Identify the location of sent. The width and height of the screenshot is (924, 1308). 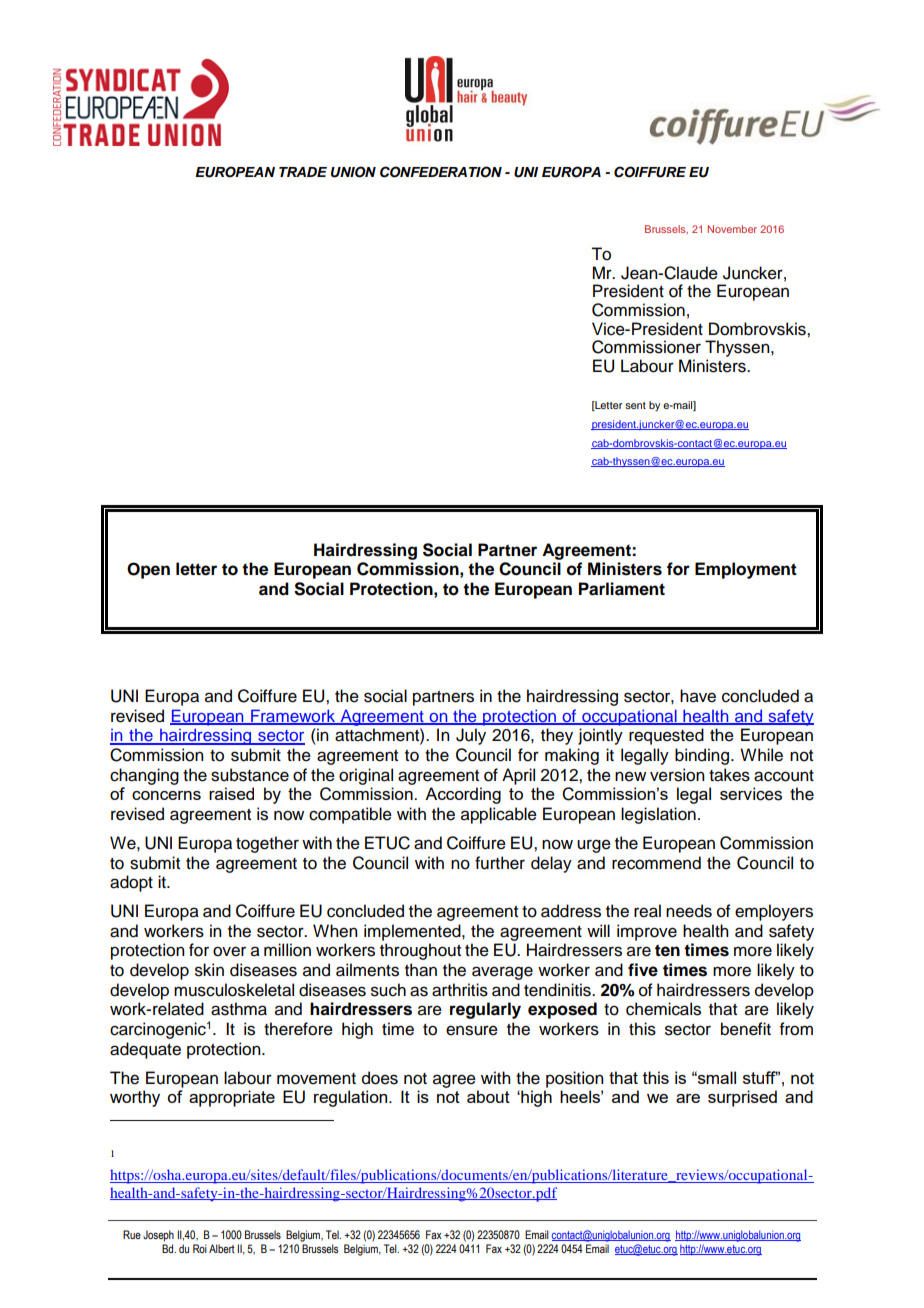
(635, 405).
